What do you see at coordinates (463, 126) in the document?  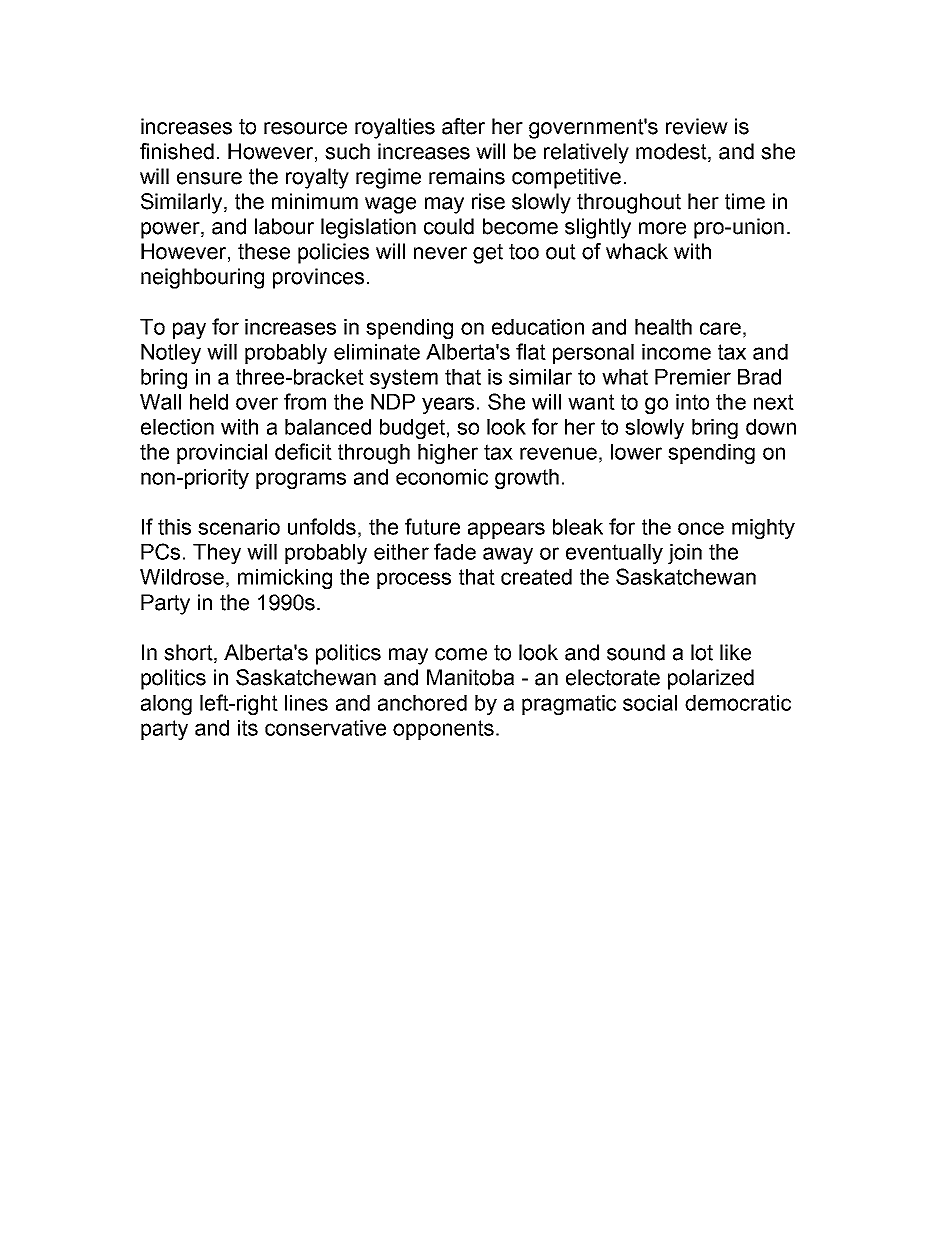 I see `after` at bounding box center [463, 126].
